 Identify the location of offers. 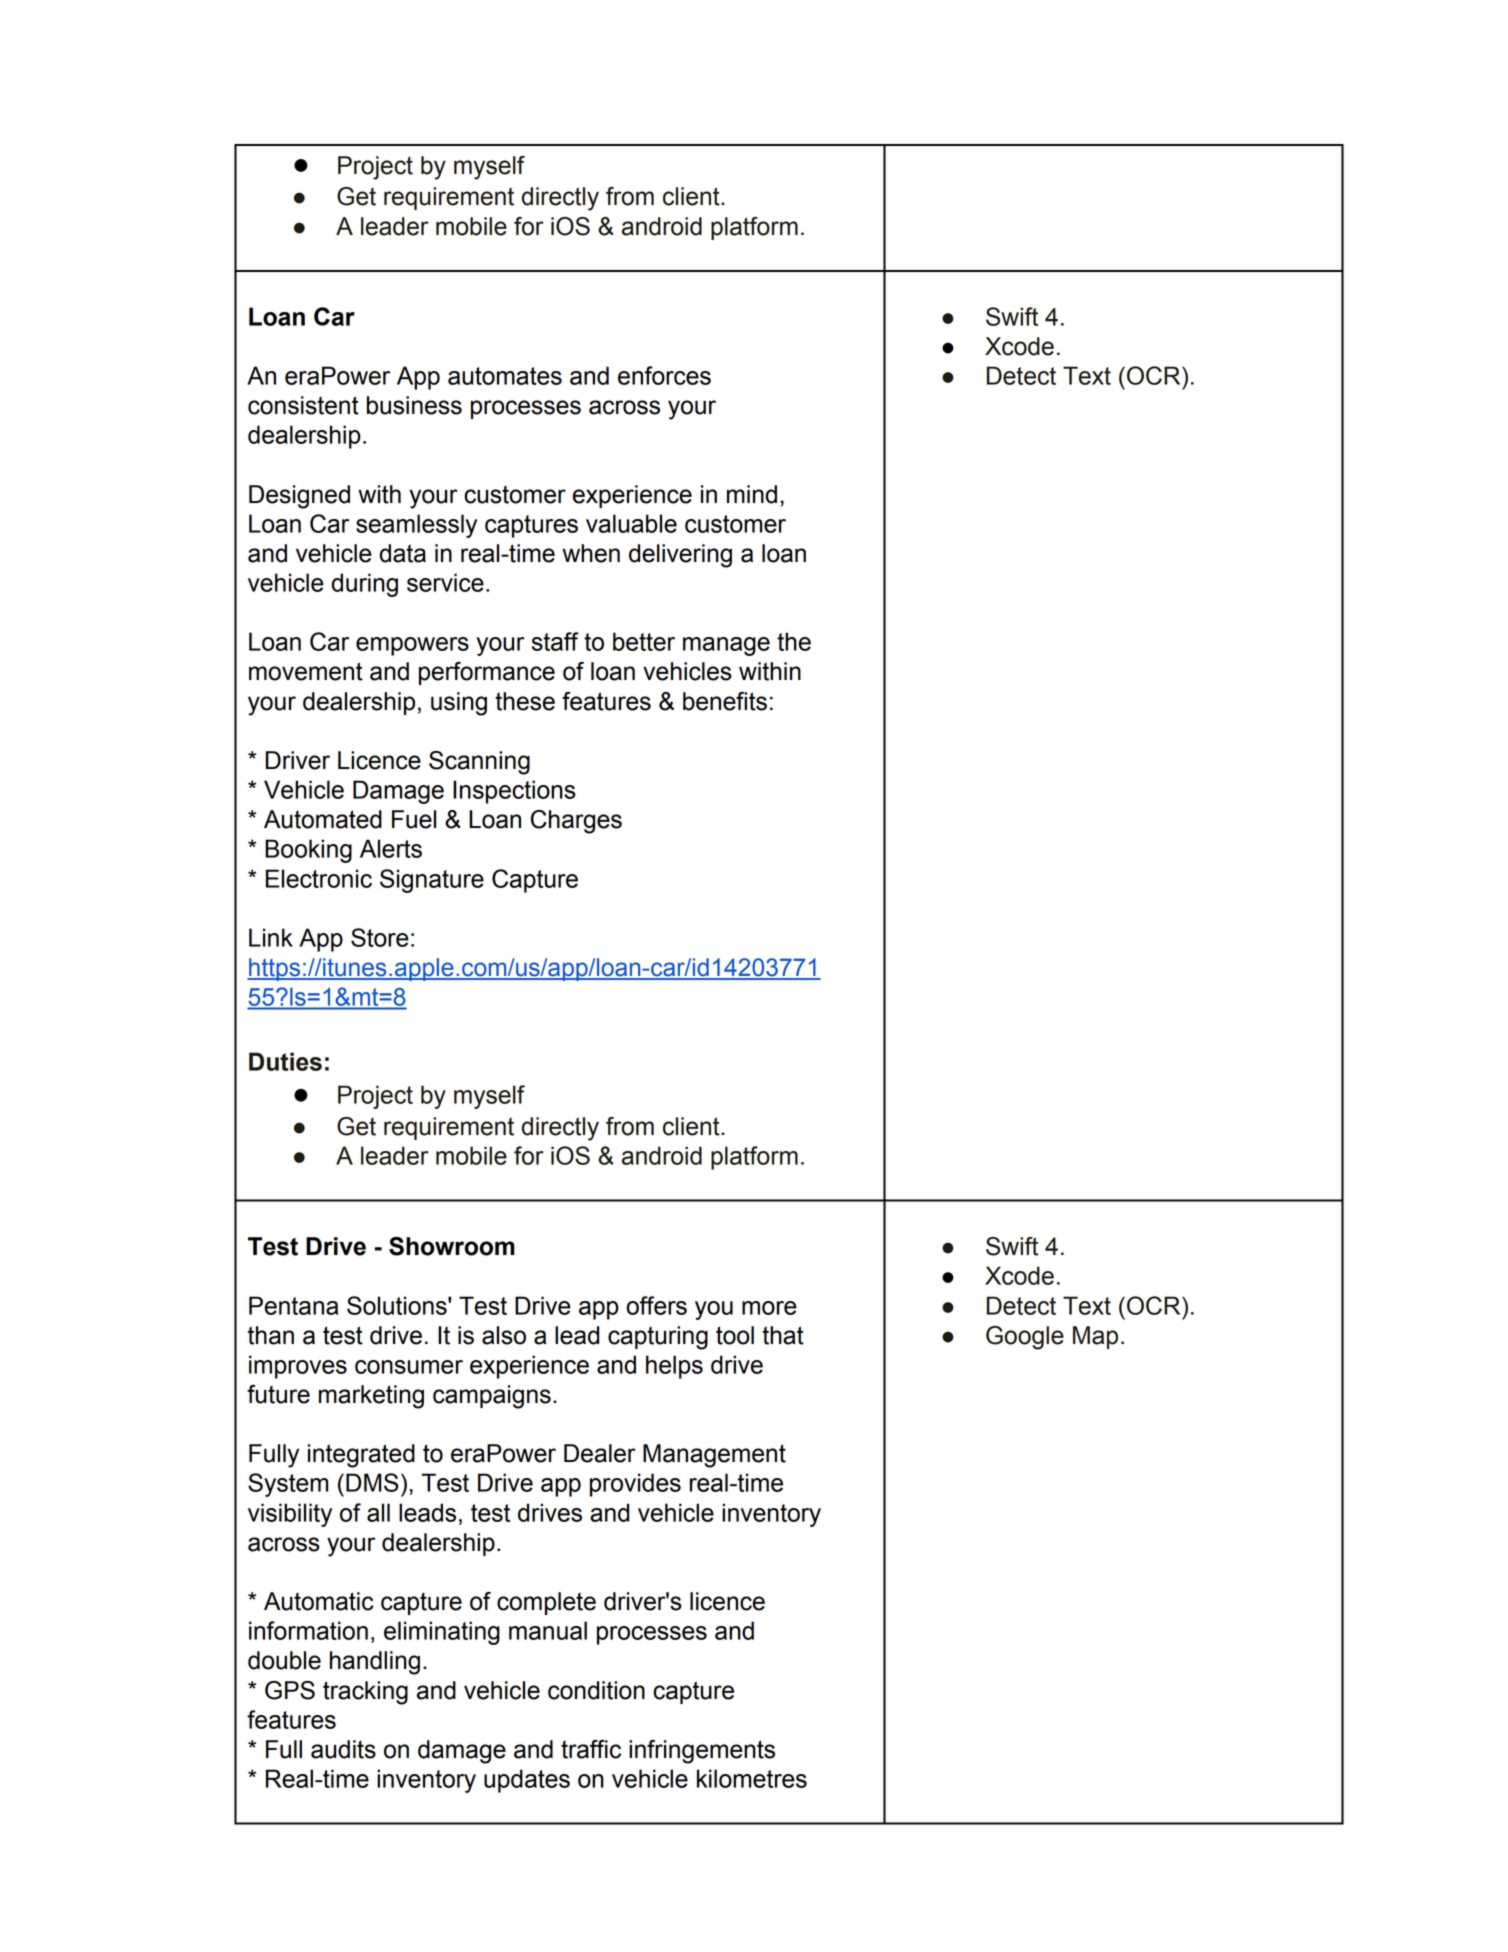
(656, 1305).
